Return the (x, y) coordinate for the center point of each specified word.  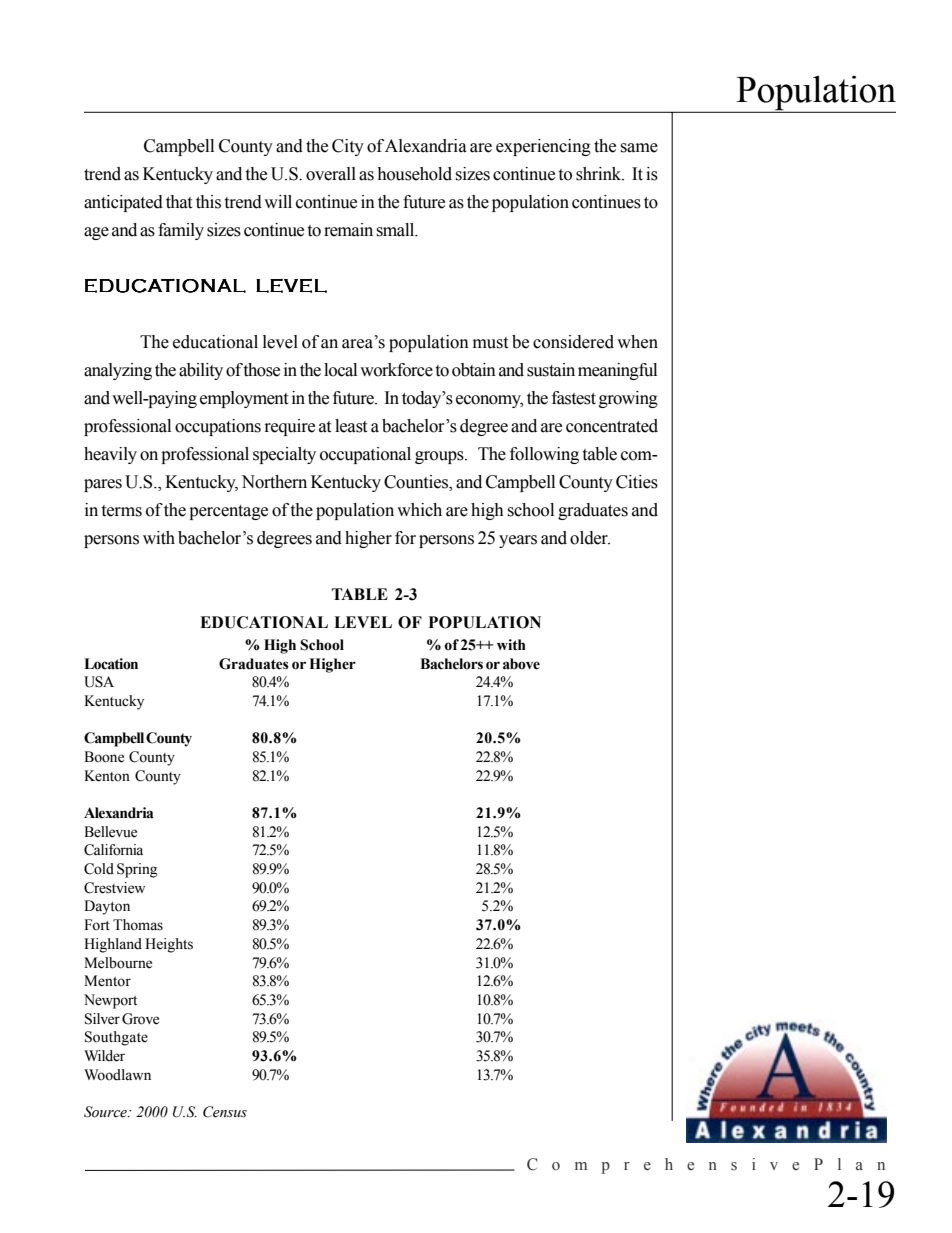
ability (201, 371)
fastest (574, 398)
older (590, 538)
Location (111, 664)
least (351, 426)
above (521, 664)
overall (331, 174)
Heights (169, 945)
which (419, 510)
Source (106, 1112)
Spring (137, 870)
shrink (600, 174)
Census (225, 1112)
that (179, 202)
